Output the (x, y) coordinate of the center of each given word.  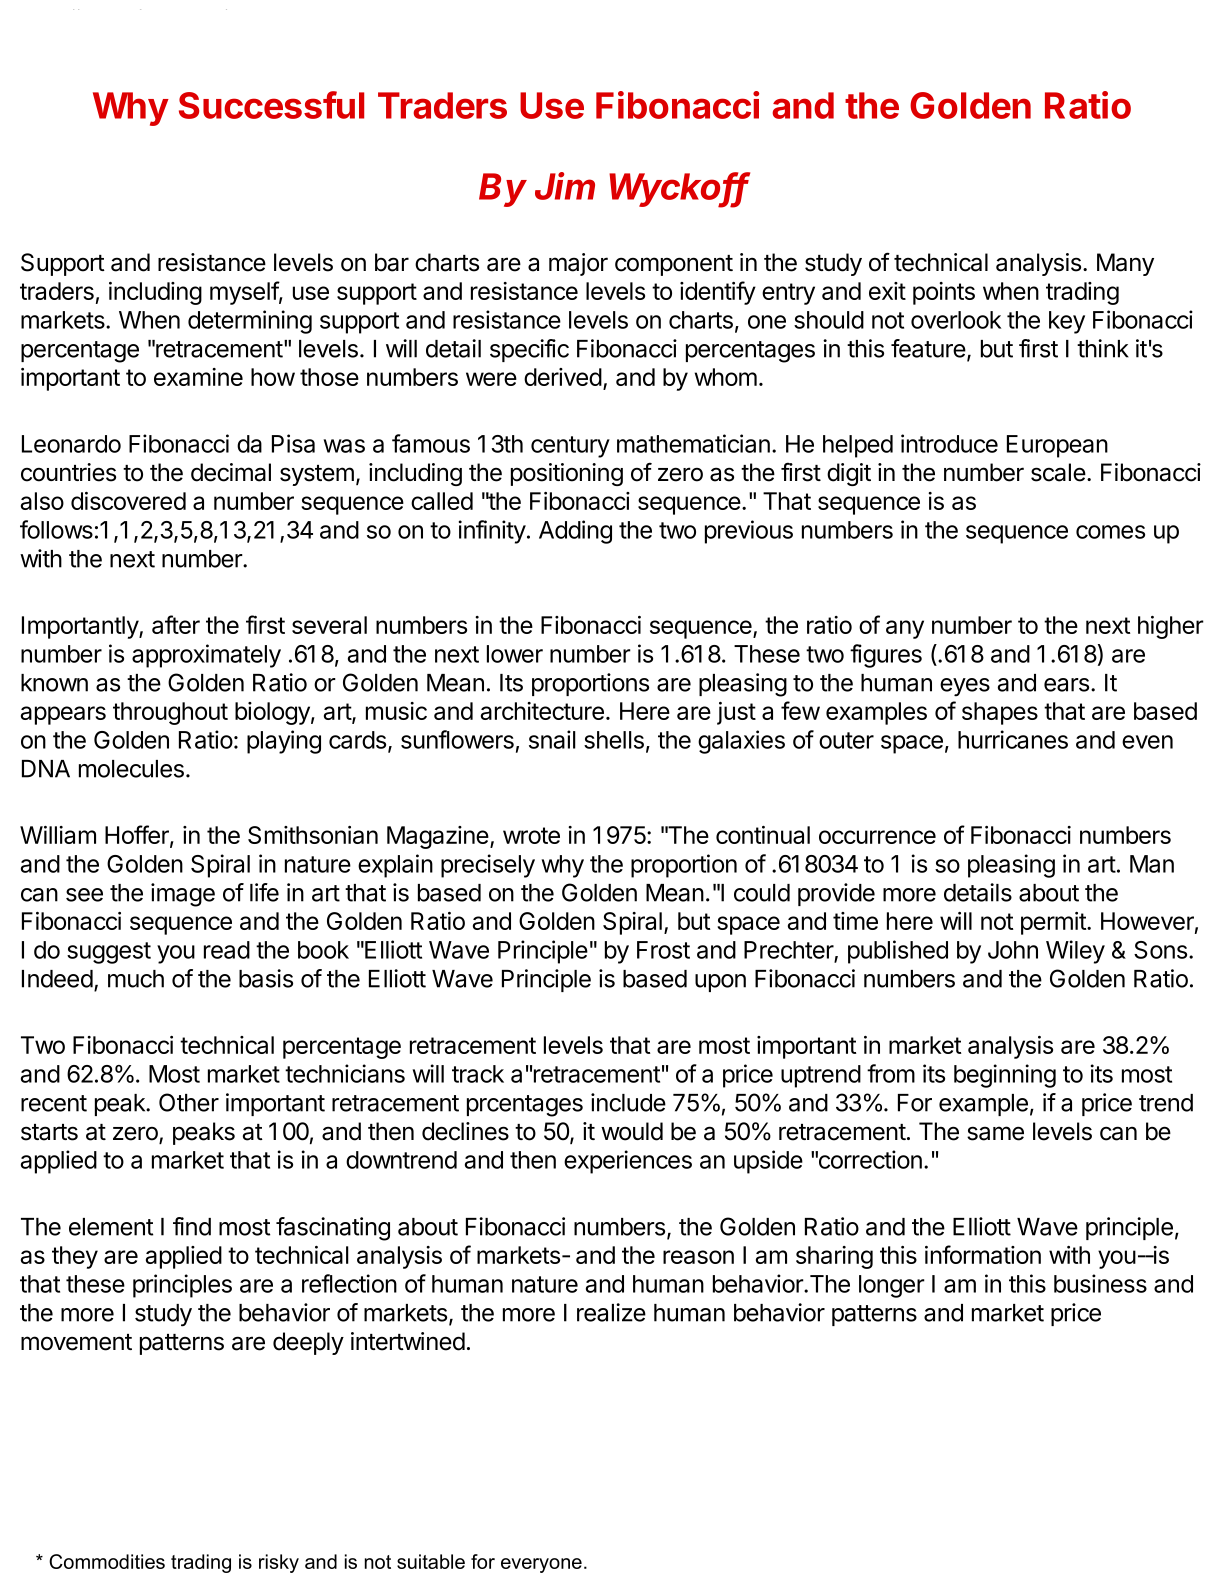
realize (611, 1312)
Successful (271, 105)
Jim (565, 186)
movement (76, 1342)
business (1100, 1283)
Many (1125, 264)
